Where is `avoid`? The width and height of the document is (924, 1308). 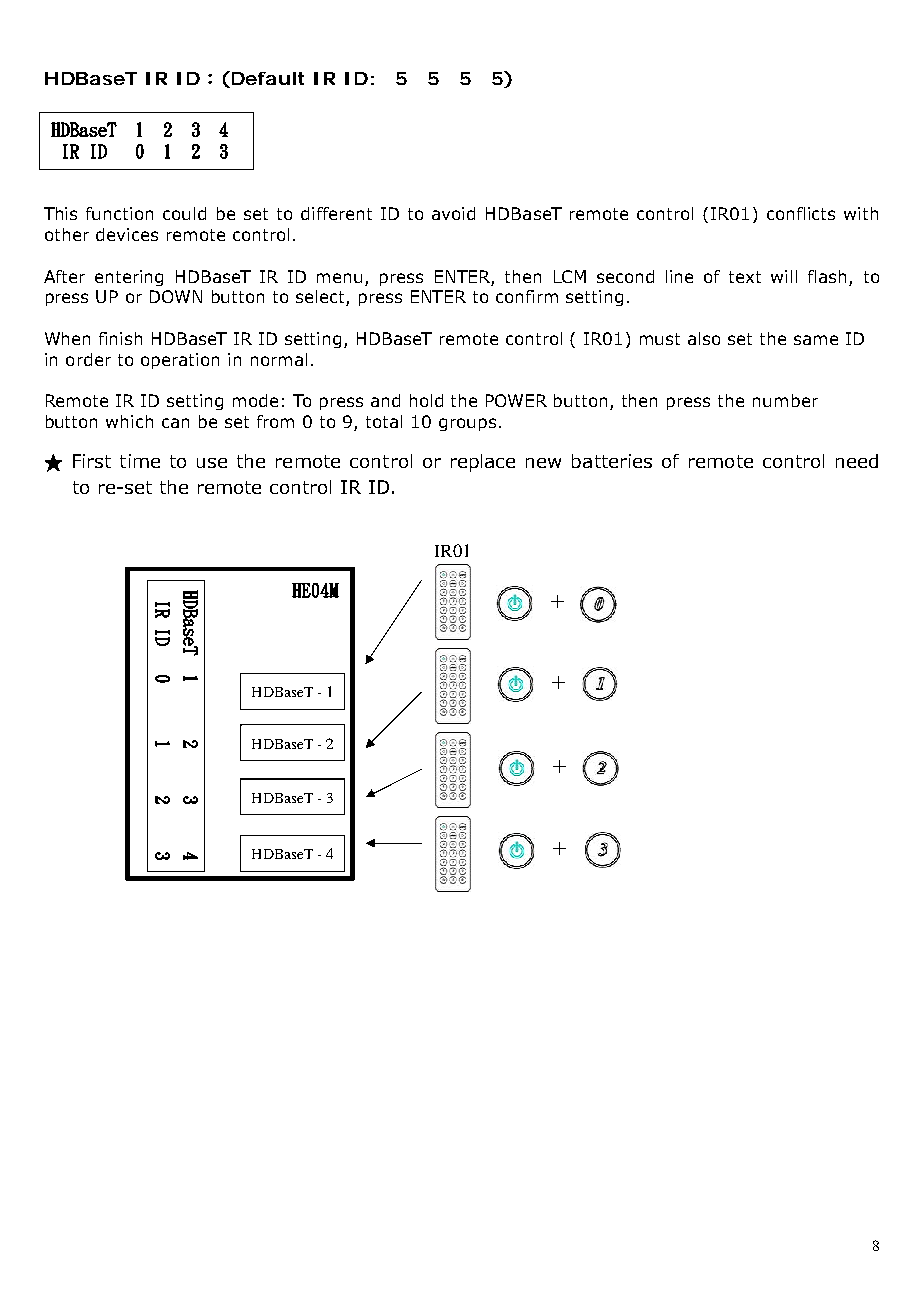 avoid is located at coordinates (453, 213).
